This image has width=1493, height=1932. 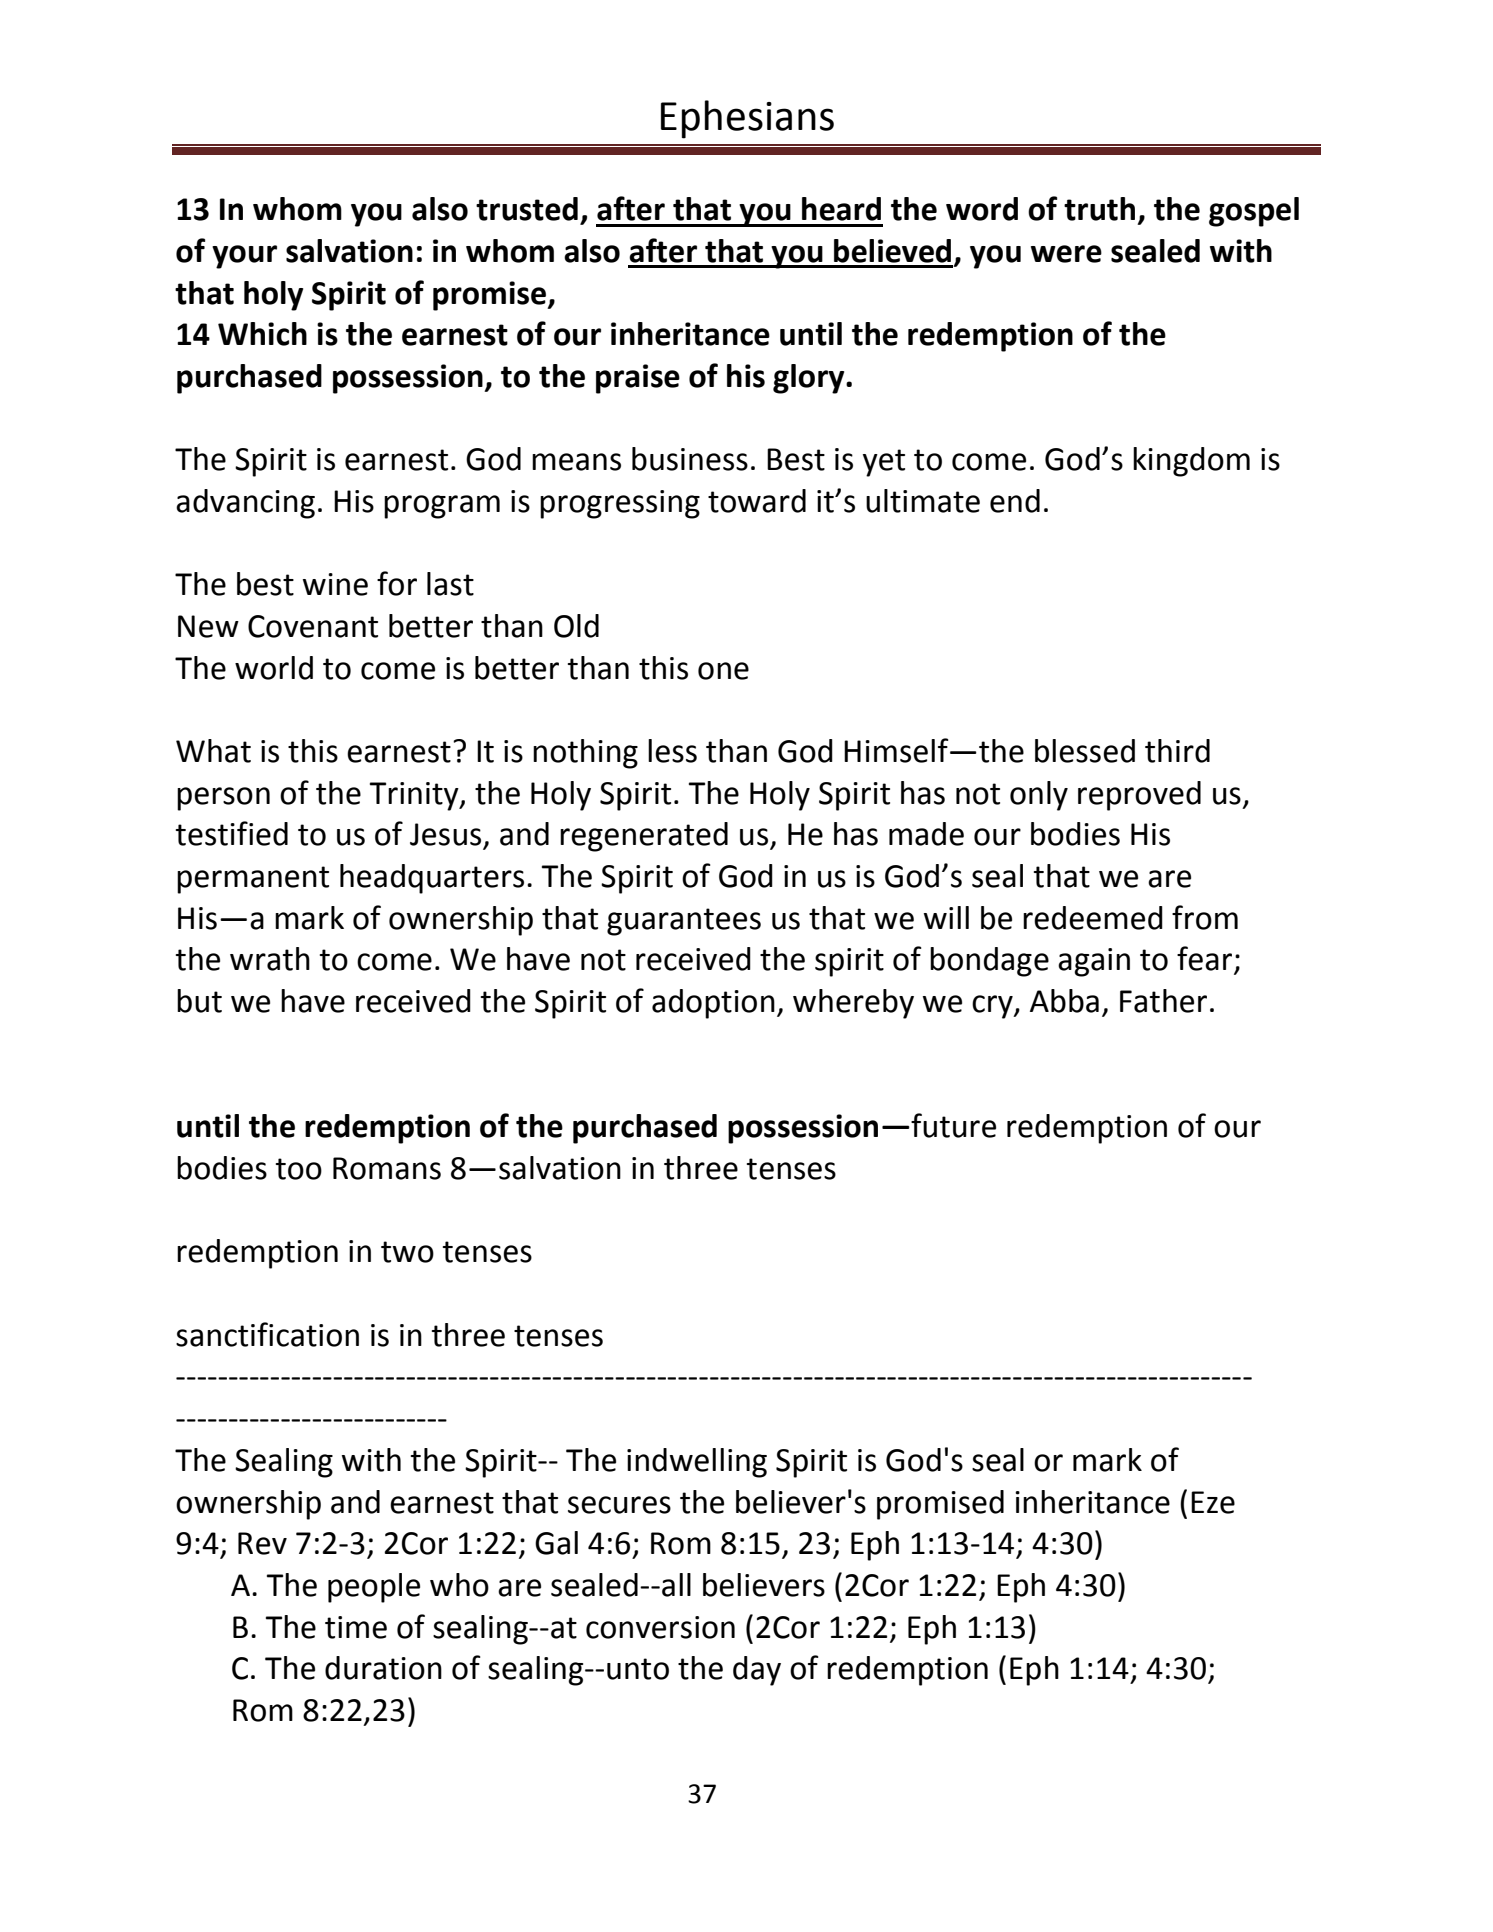 I want to click on your, so click(x=244, y=257).
